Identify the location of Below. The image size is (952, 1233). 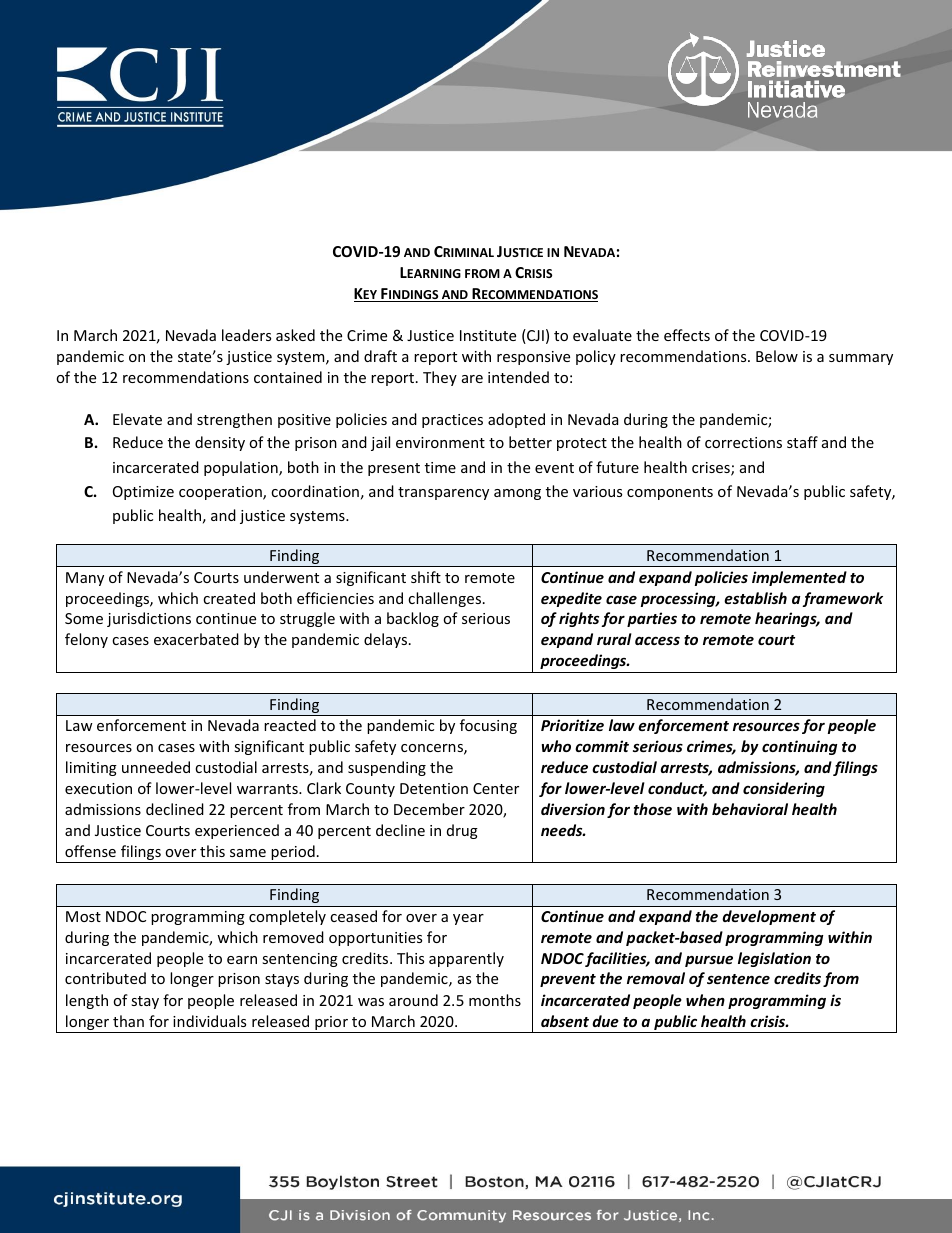
(777, 356).
